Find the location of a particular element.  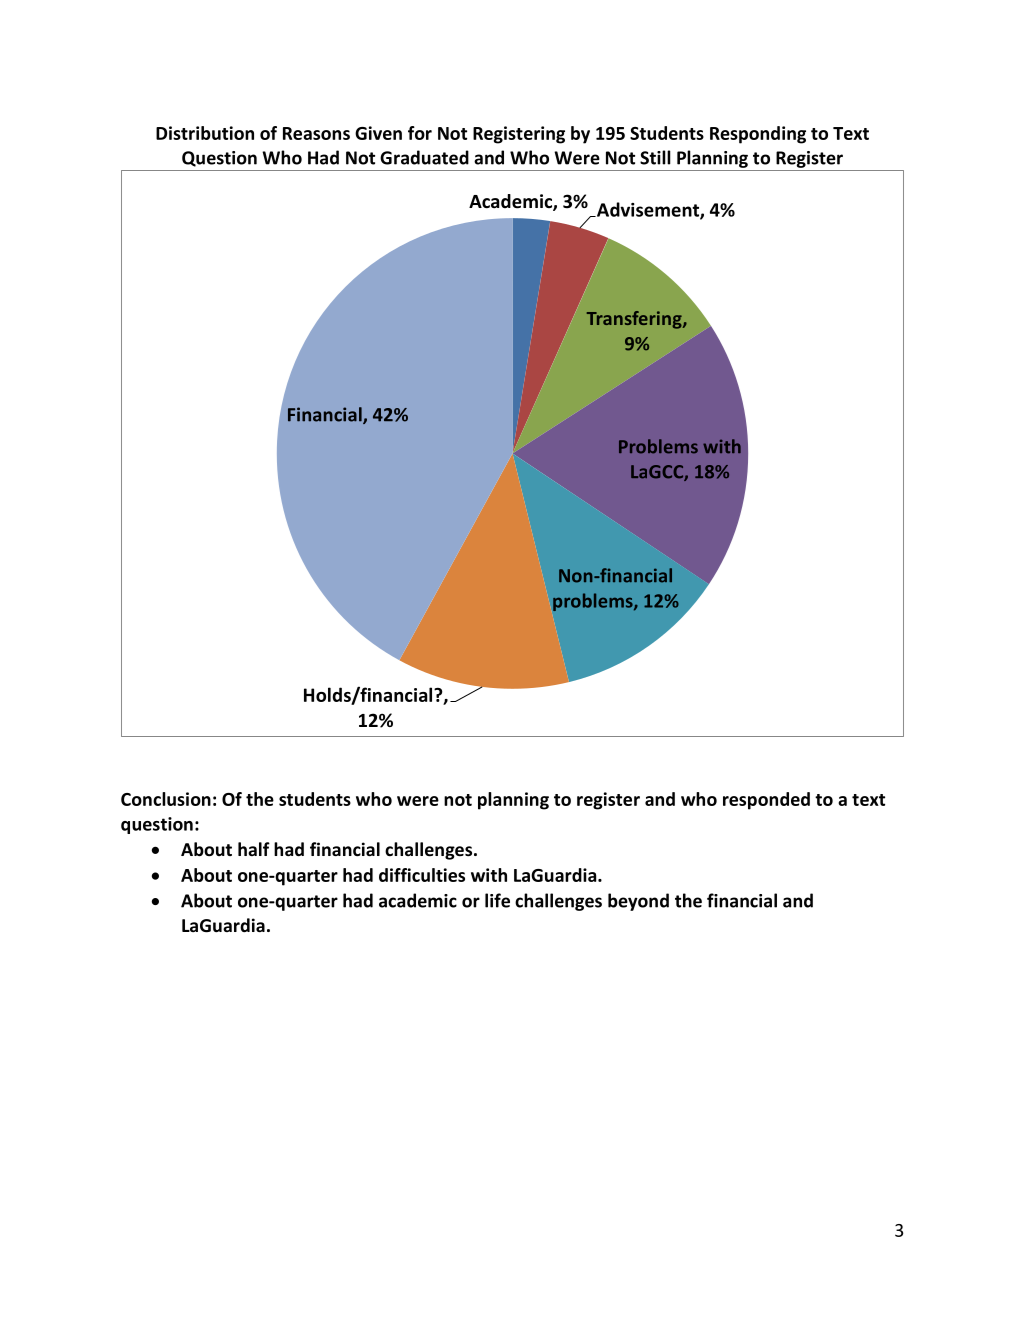

Responding is located at coordinates (758, 135).
